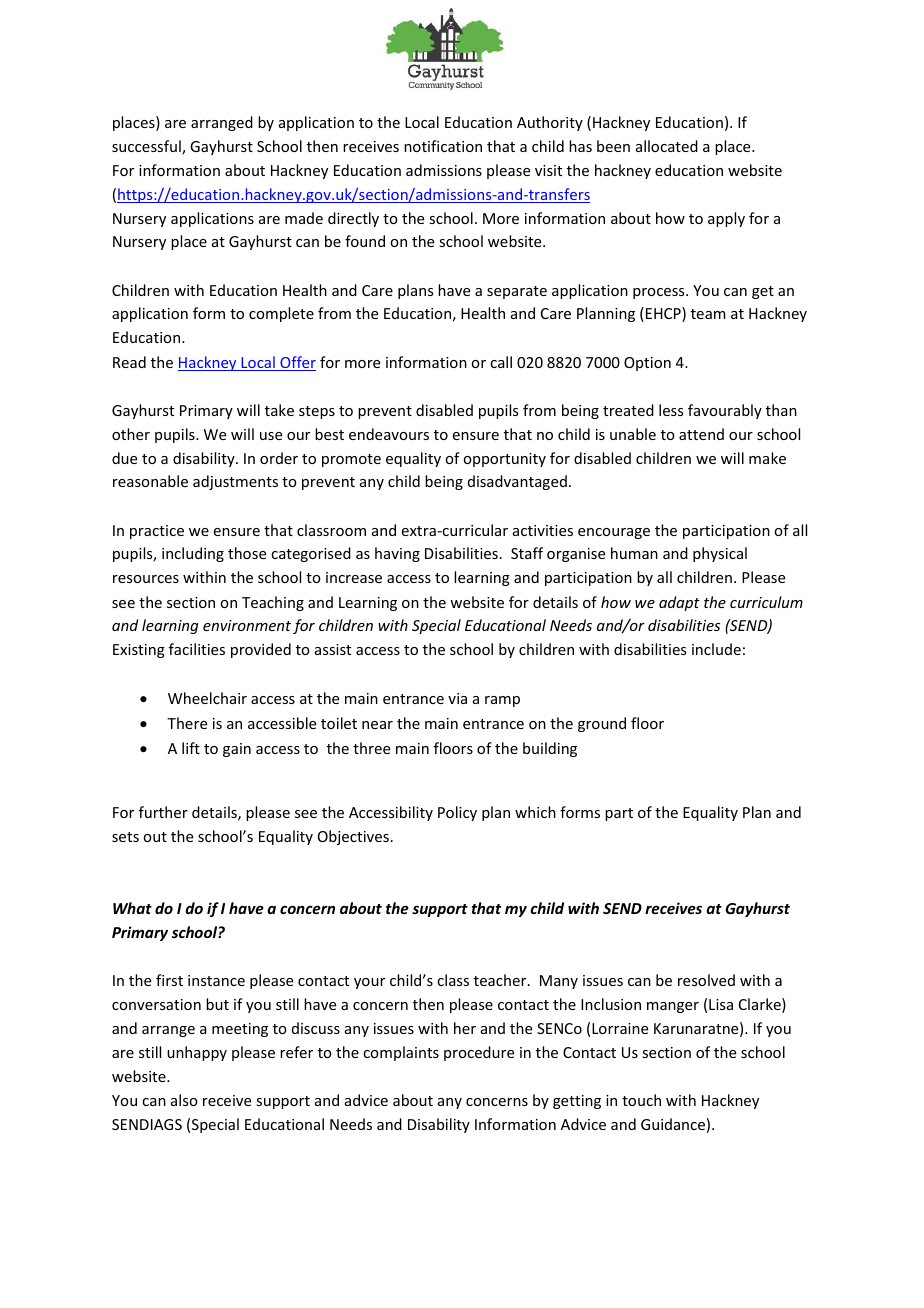 This screenshot has height=1308, width=924. What do you see at coordinates (701, 434) in the screenshot?
I see `attend` at bounding box center [701, 434].
